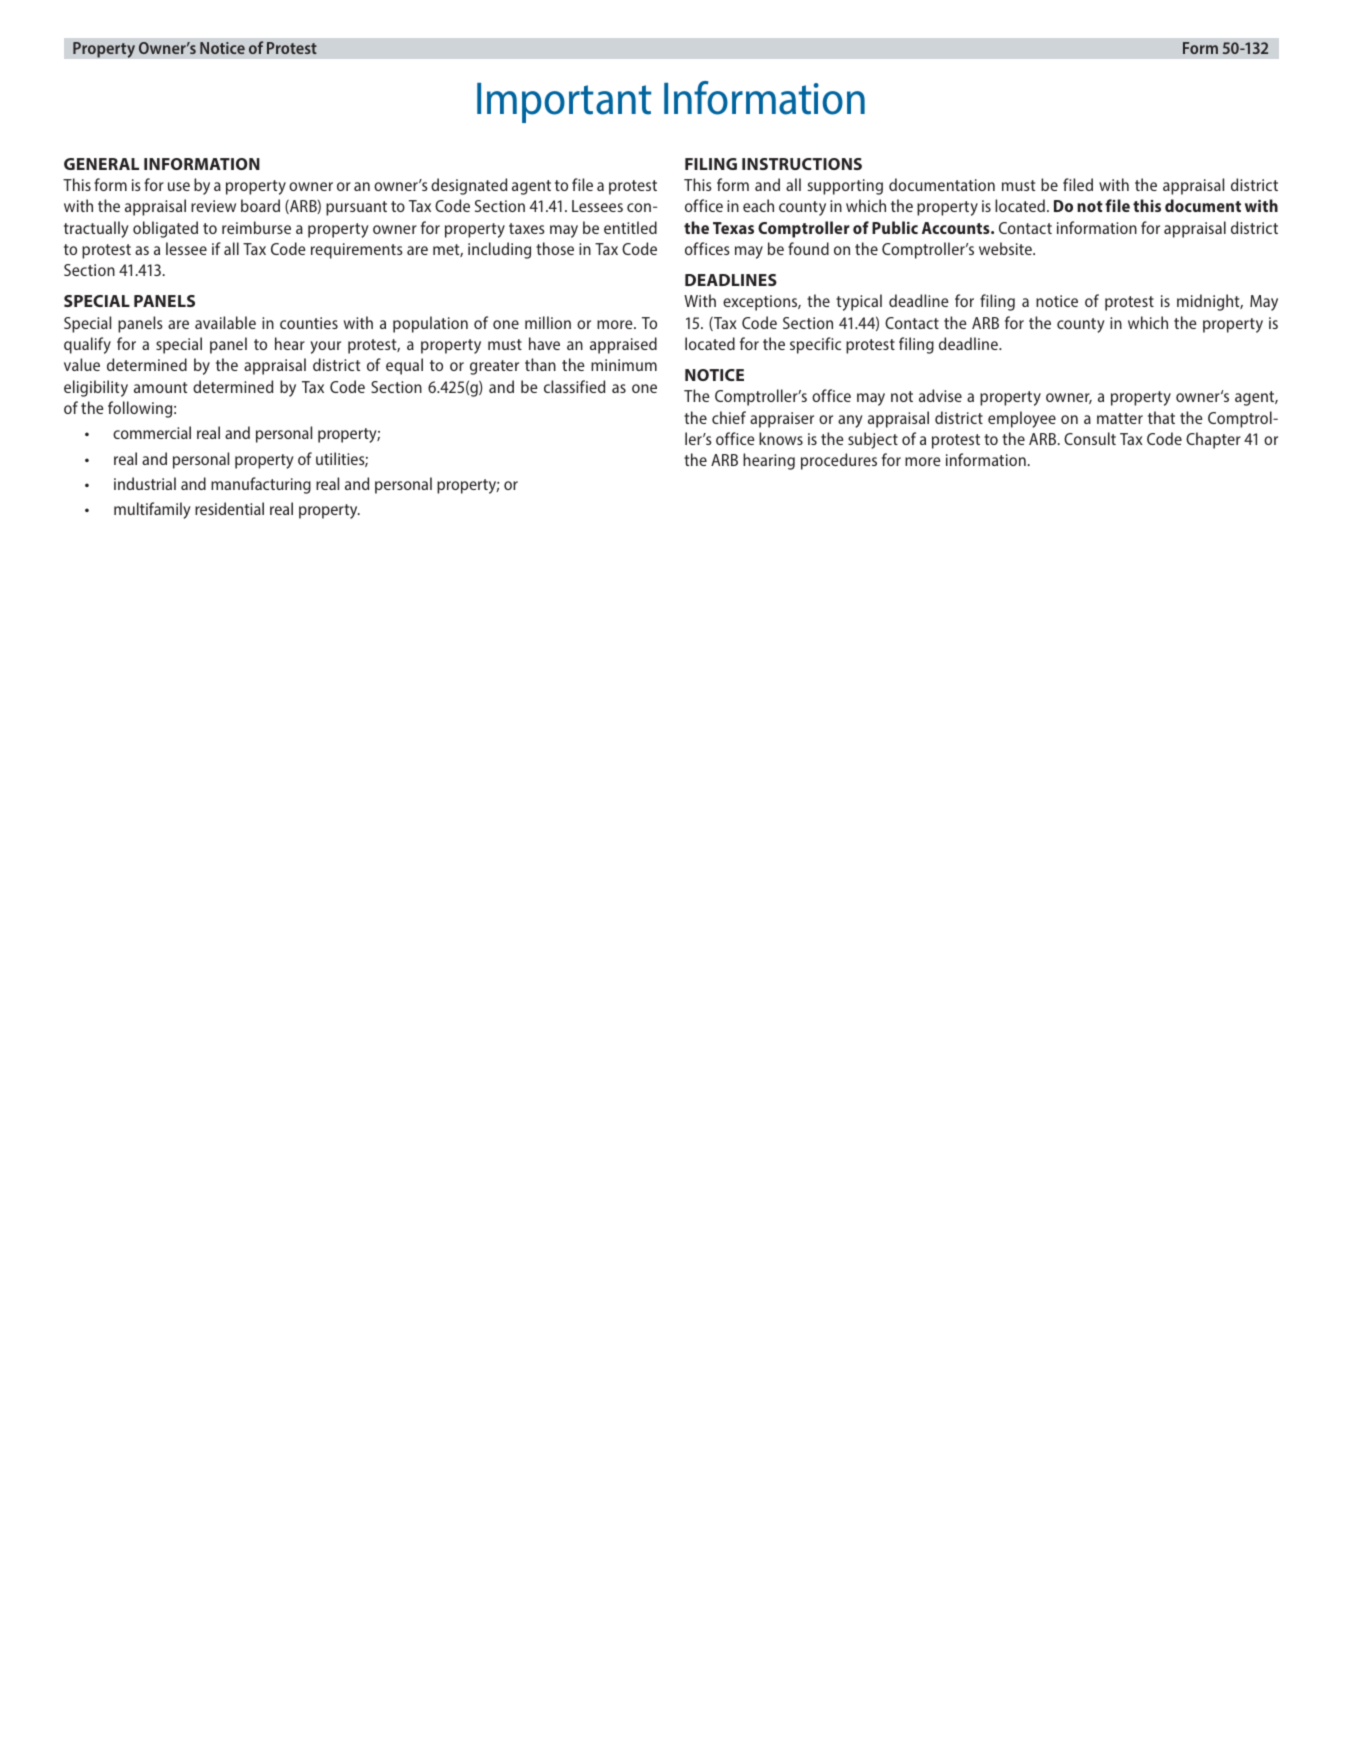  What do you see at coordinates (225, 322) in the screenshot?
I see `available` at bounding box center [225, 322].
